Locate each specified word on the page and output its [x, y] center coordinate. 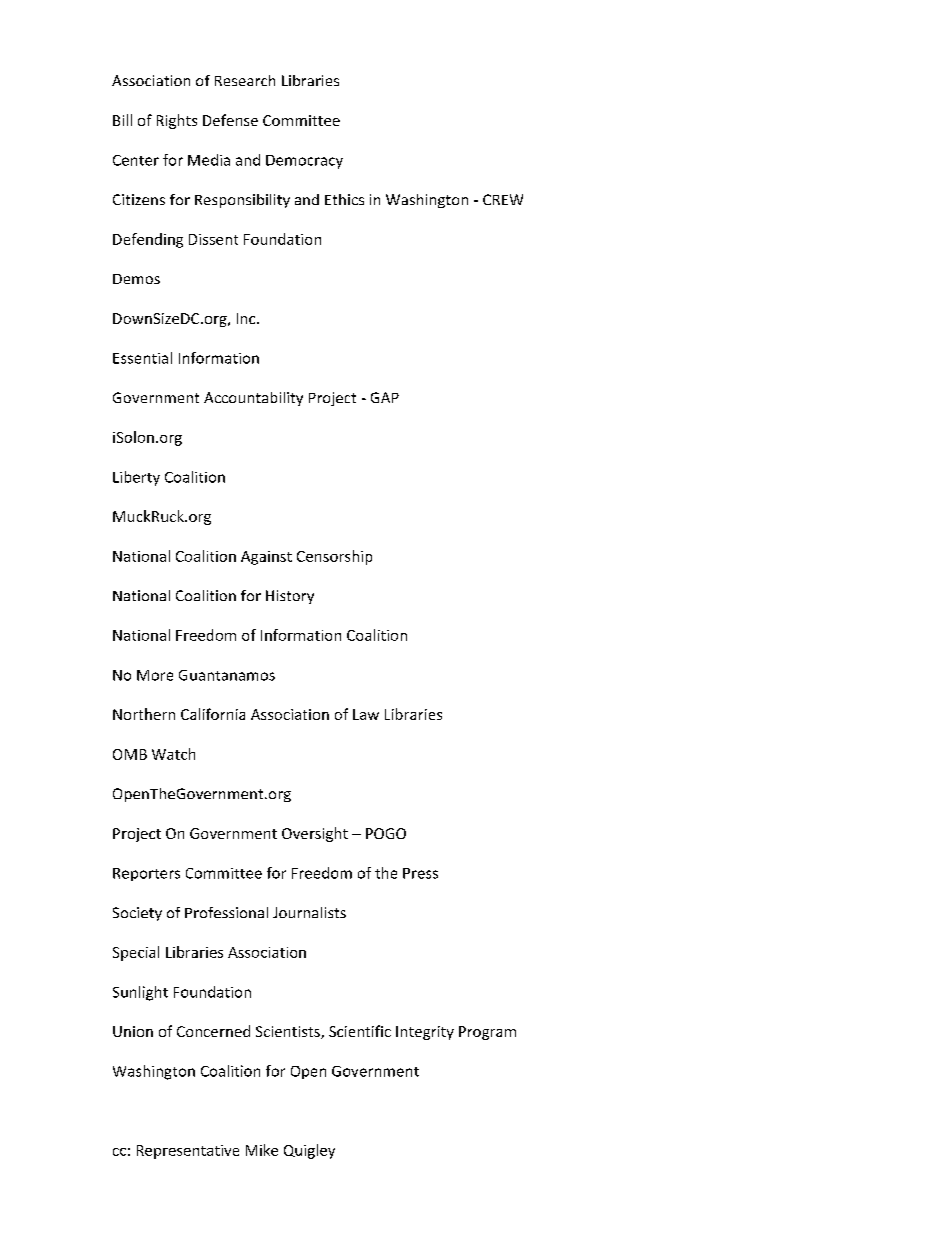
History [290, 597]
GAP [385, 397]
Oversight [315, 834]
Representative [188, 1152]
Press [420, 873]
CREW [503, 199]
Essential [142, 358]
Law [366, 714]
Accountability [253, 399]
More [155, 675]
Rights [177, 121]
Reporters [146, 874]
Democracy [304, 162]
